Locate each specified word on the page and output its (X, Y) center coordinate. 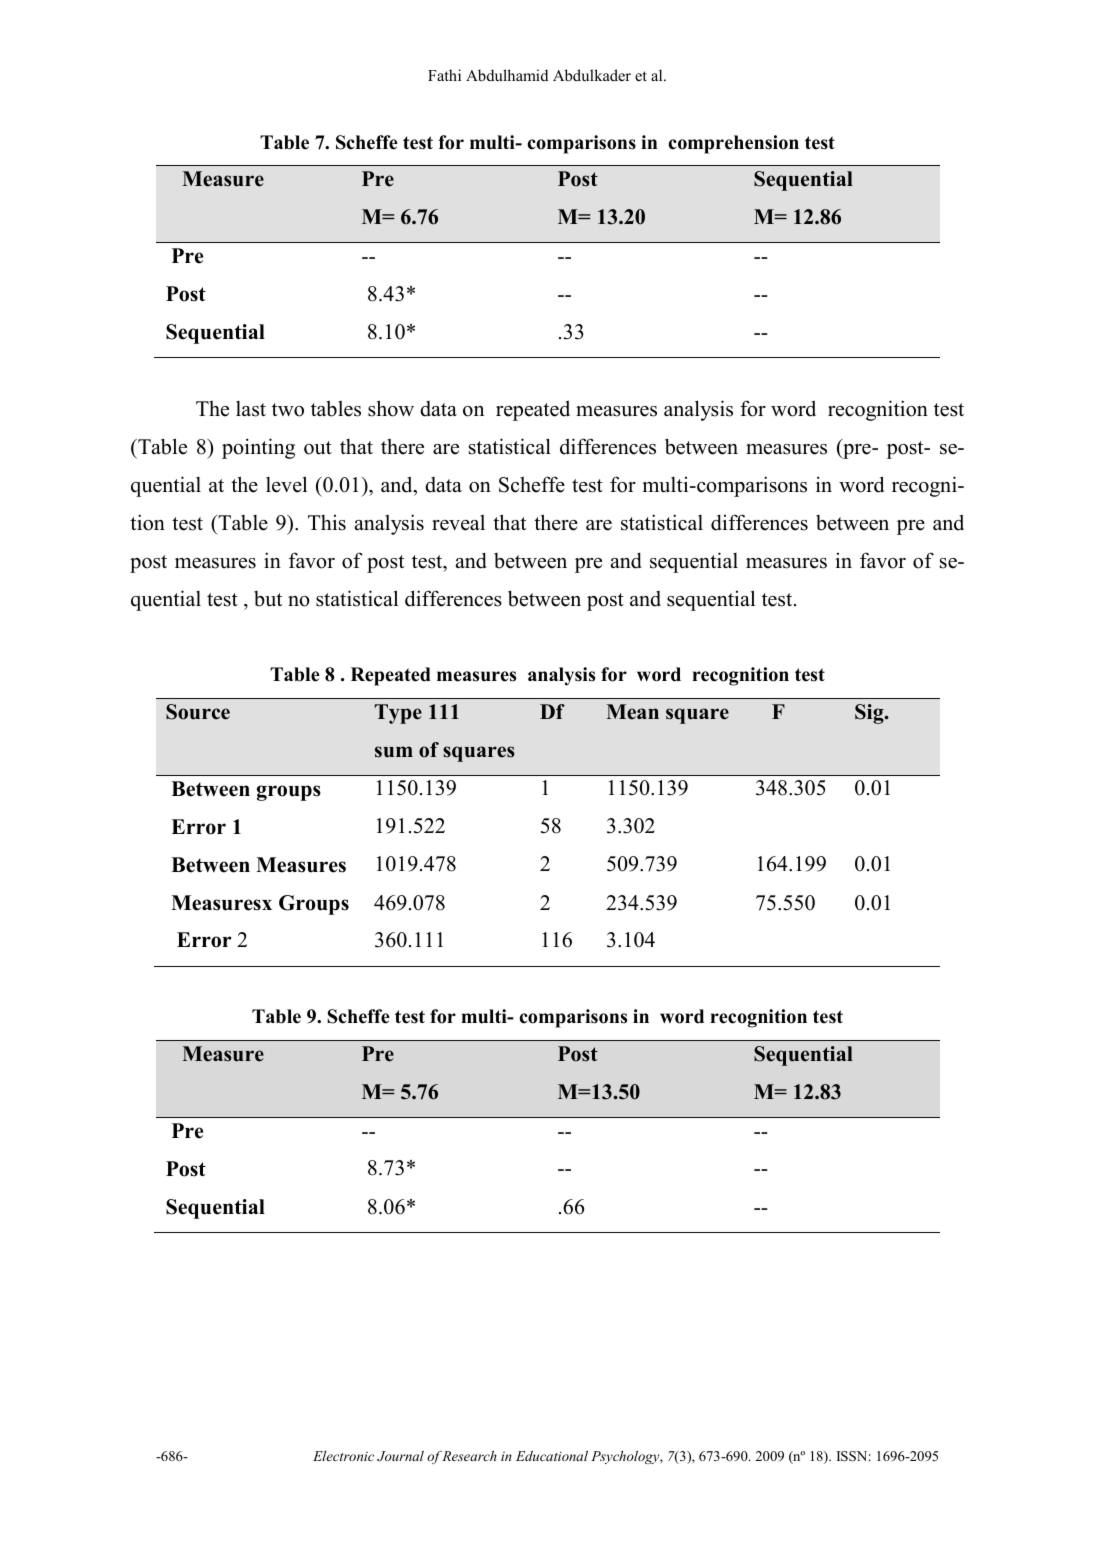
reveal (458, 522)
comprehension (733, 144)
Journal (400, 1456)
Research (469, 1456)
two (288, 410)
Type (398, 714)
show (391, 408)
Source (198, 712)
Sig (870, 714)
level (286, 484)
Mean (632, 712)
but (268, 599)
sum (394, 752)
